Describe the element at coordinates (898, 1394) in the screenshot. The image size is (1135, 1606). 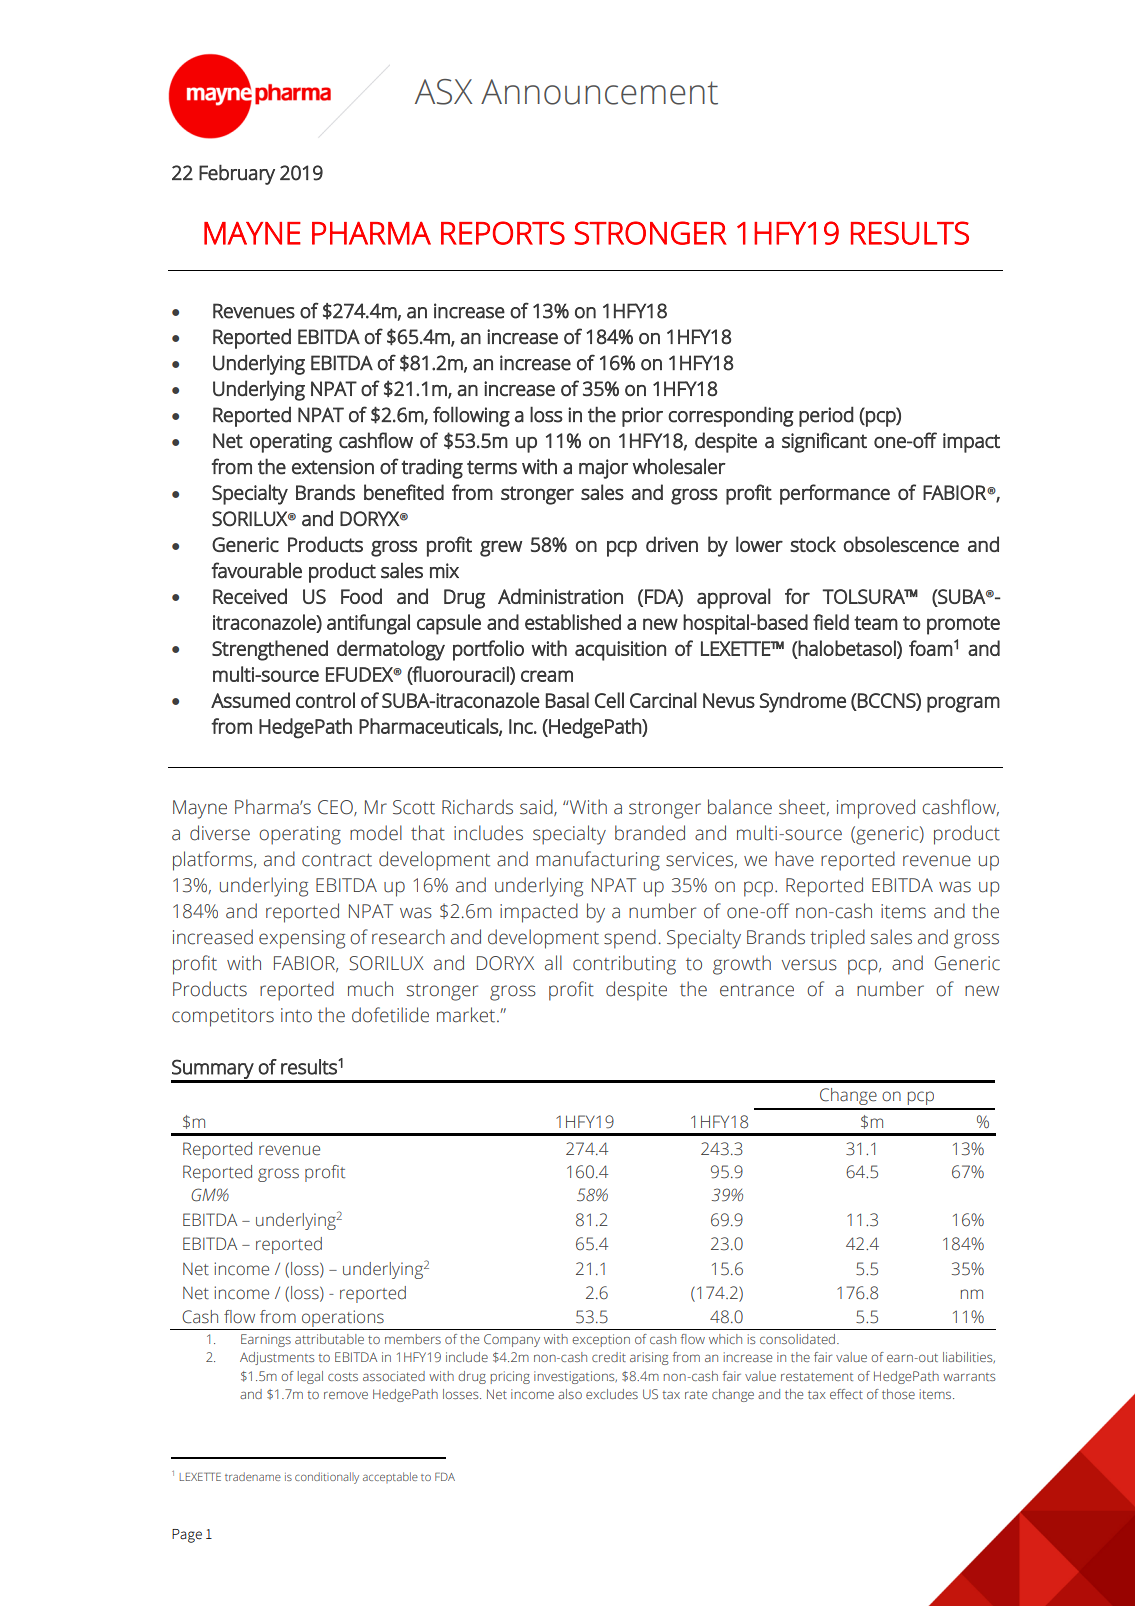
I see `those` at that location.
